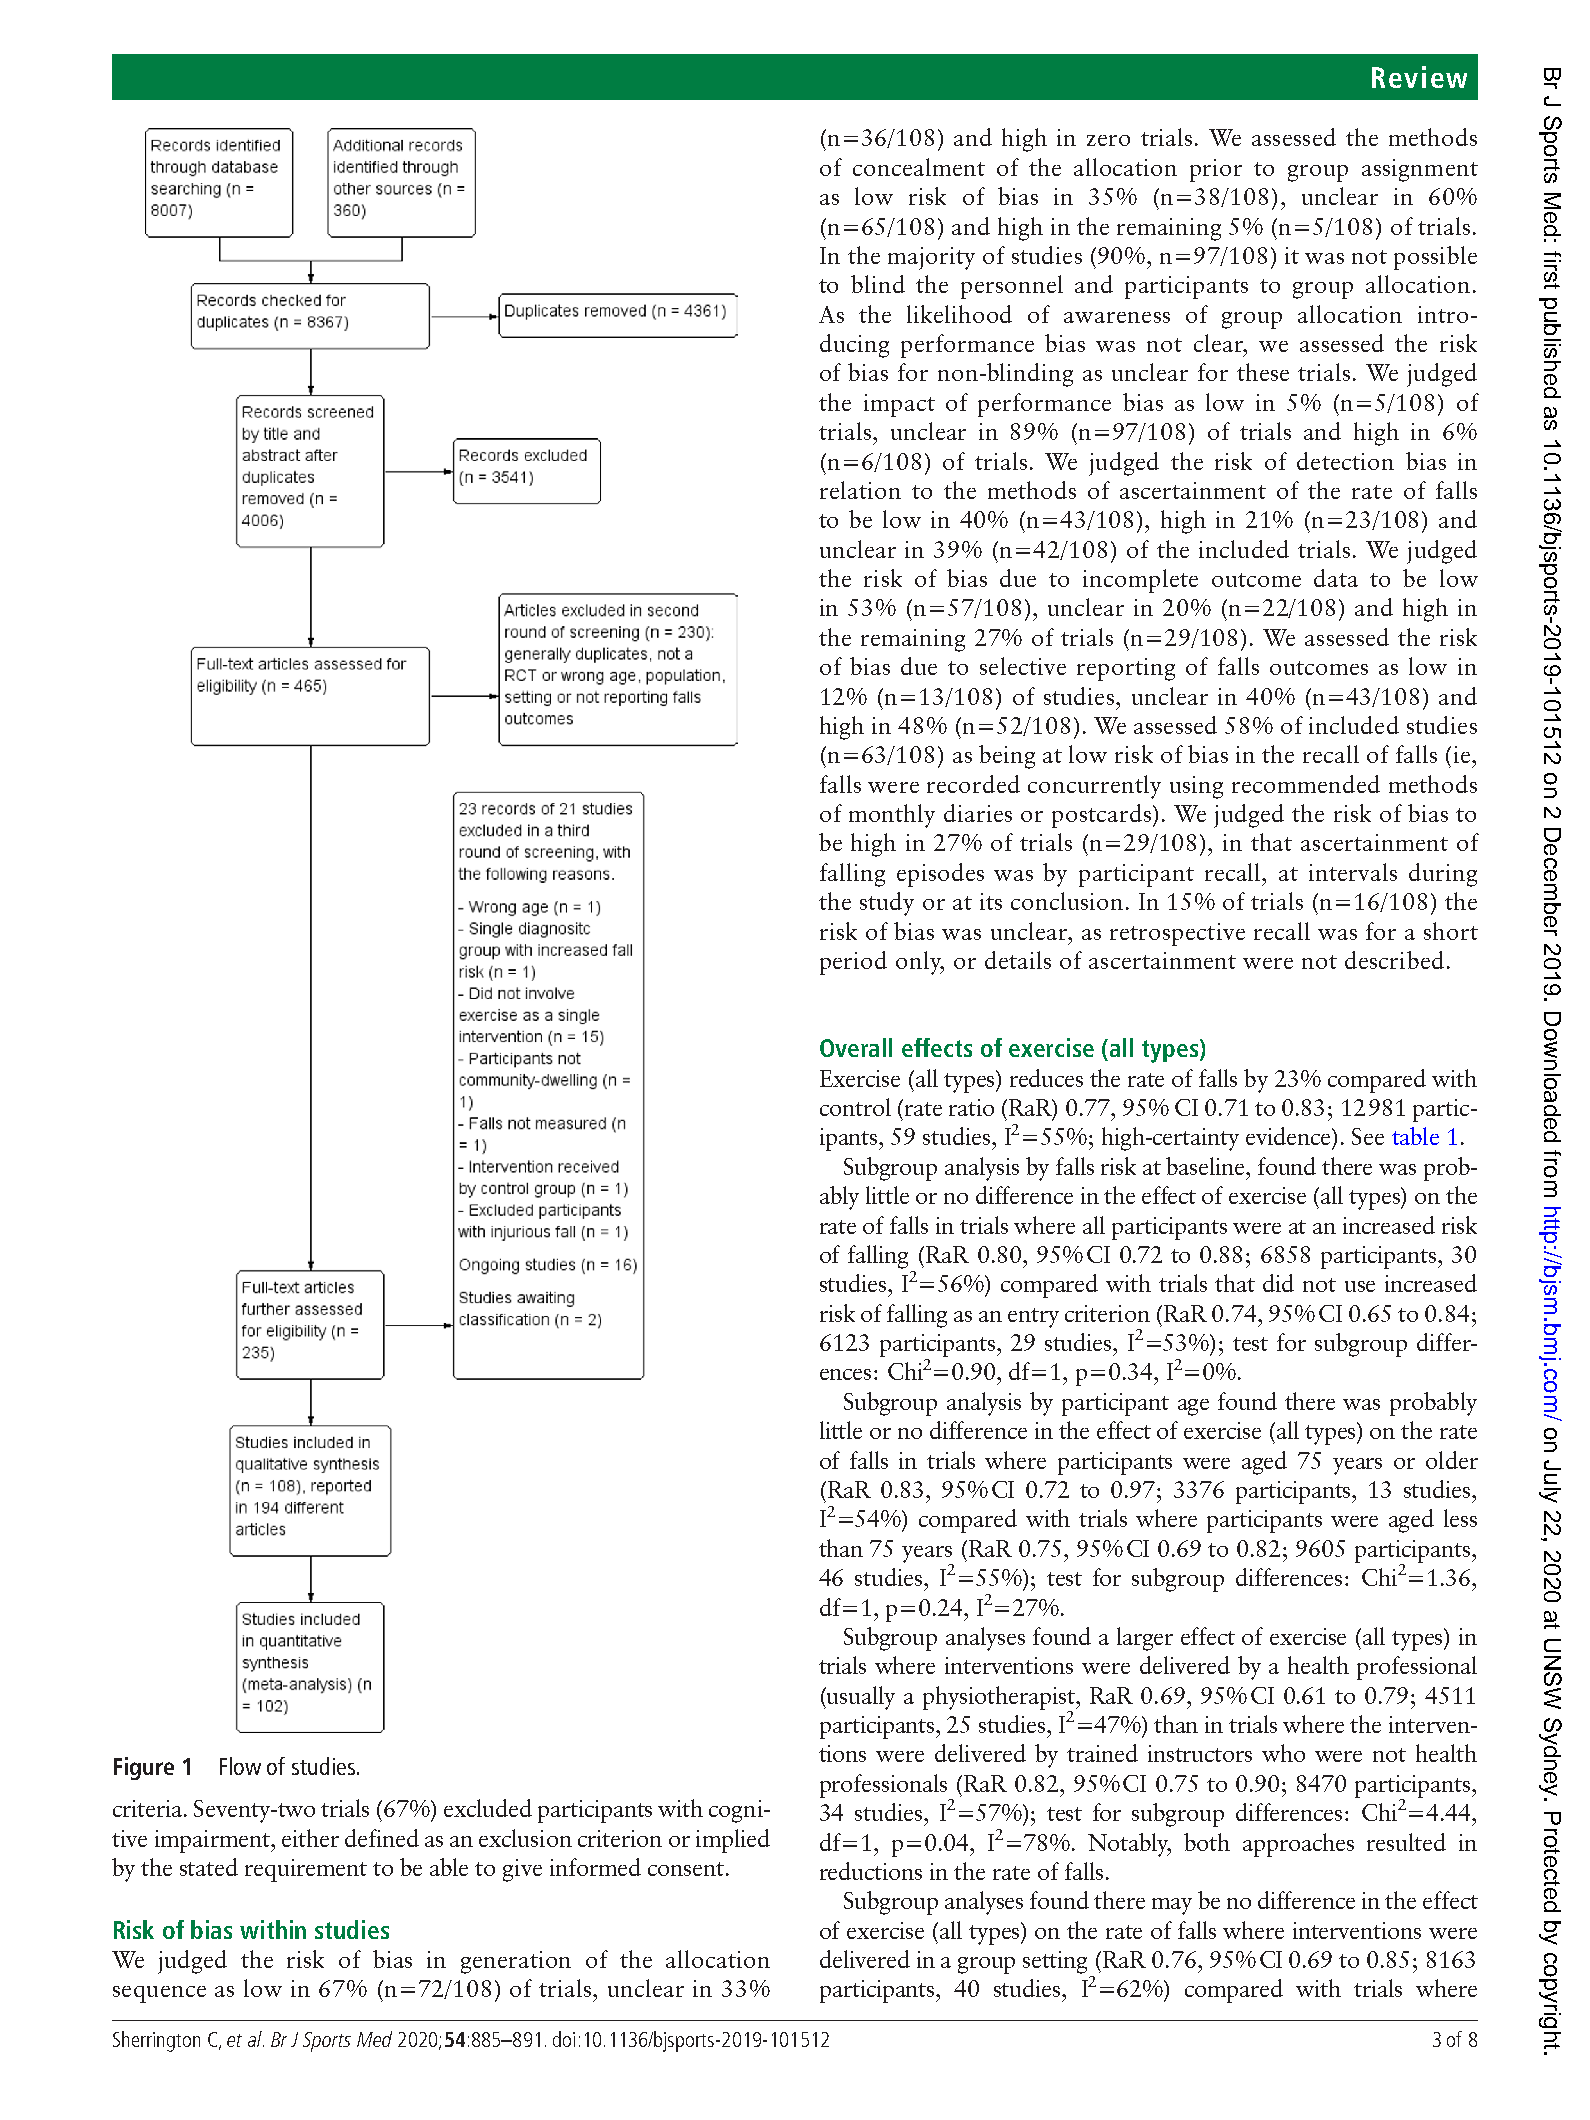 This document has height=2120, width=1590. I want to click on majority, so click(931, 258).
